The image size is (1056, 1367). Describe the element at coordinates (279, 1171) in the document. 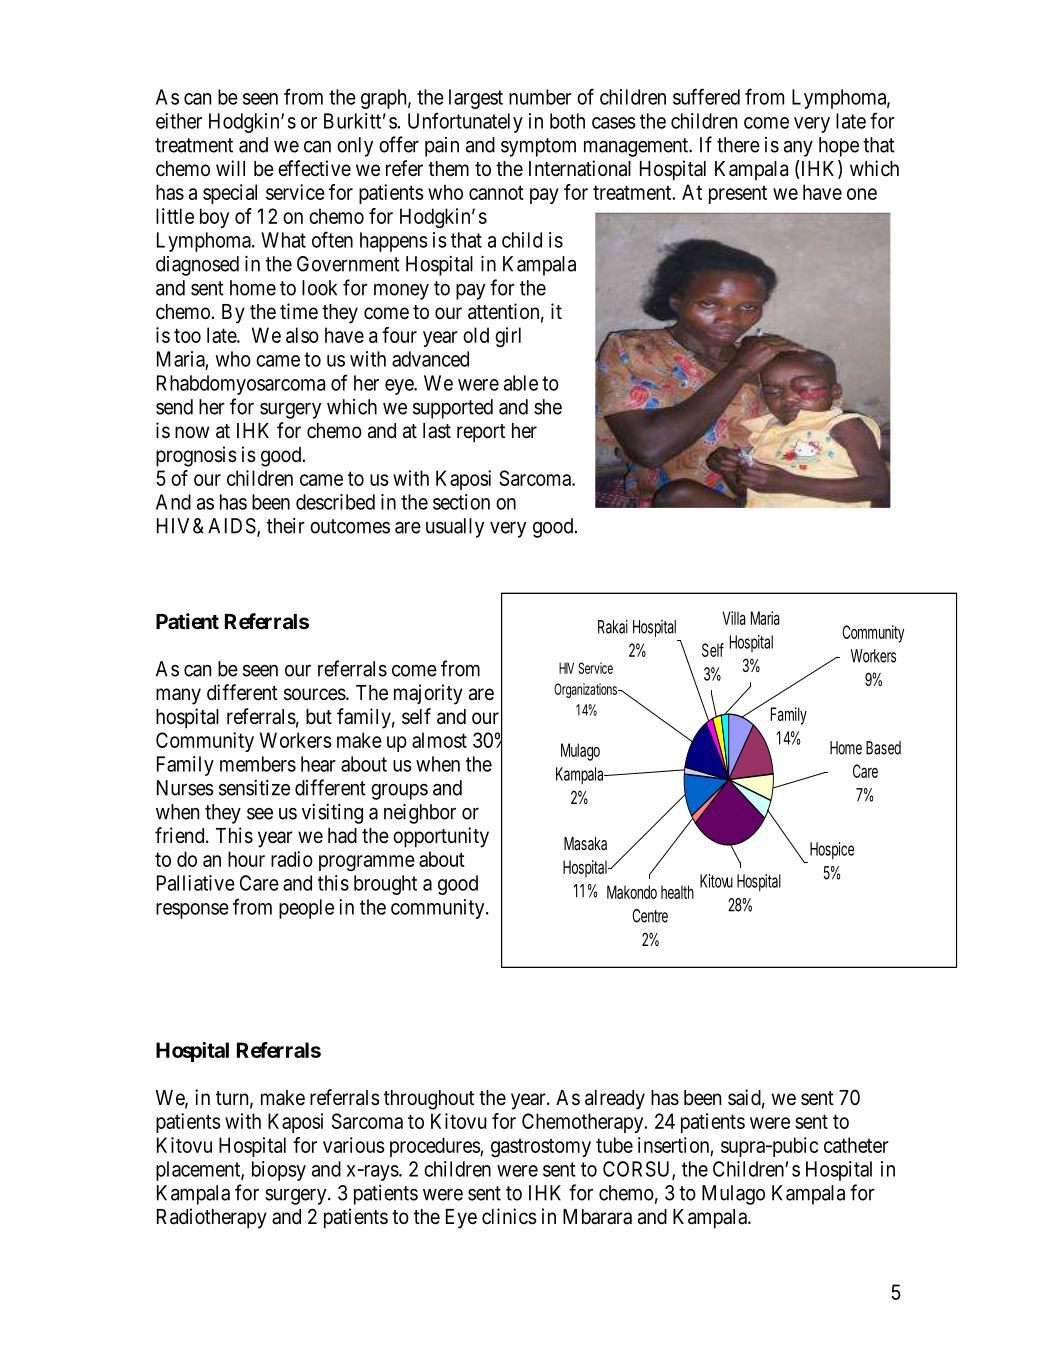

I see `biopsy` at that location.
